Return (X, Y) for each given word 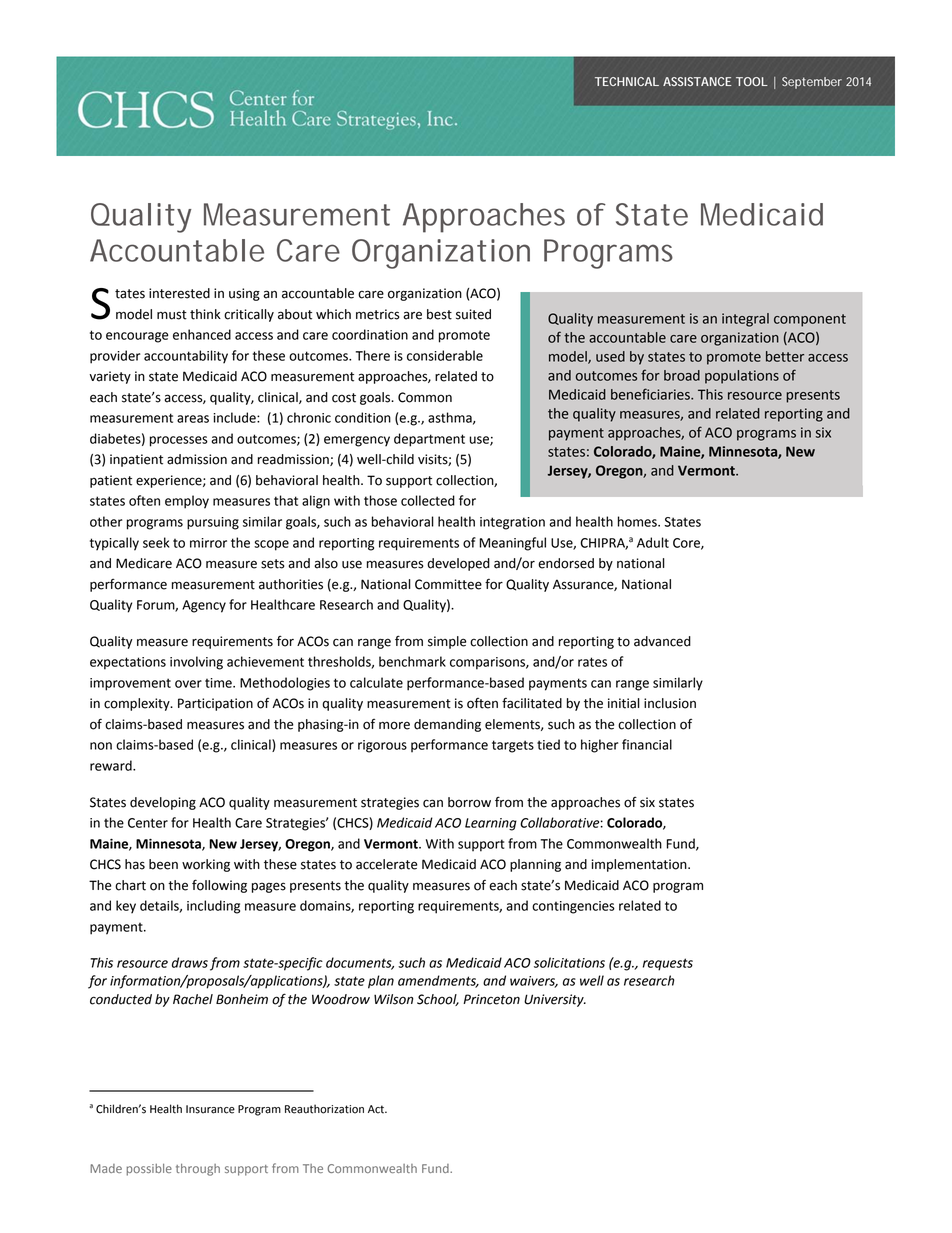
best (439, 314)
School (438, 1000)
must (172, 315)
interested (179, 293)
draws (190, 962)
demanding (447, 725)
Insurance (210, 1109)
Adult (653, 542)
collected (428, 500)
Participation (215, 704)
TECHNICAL (627, 81)
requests (668, 964)
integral (745, 320)
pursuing (213, 523)
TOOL (752, 81)
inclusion (670, 703)
